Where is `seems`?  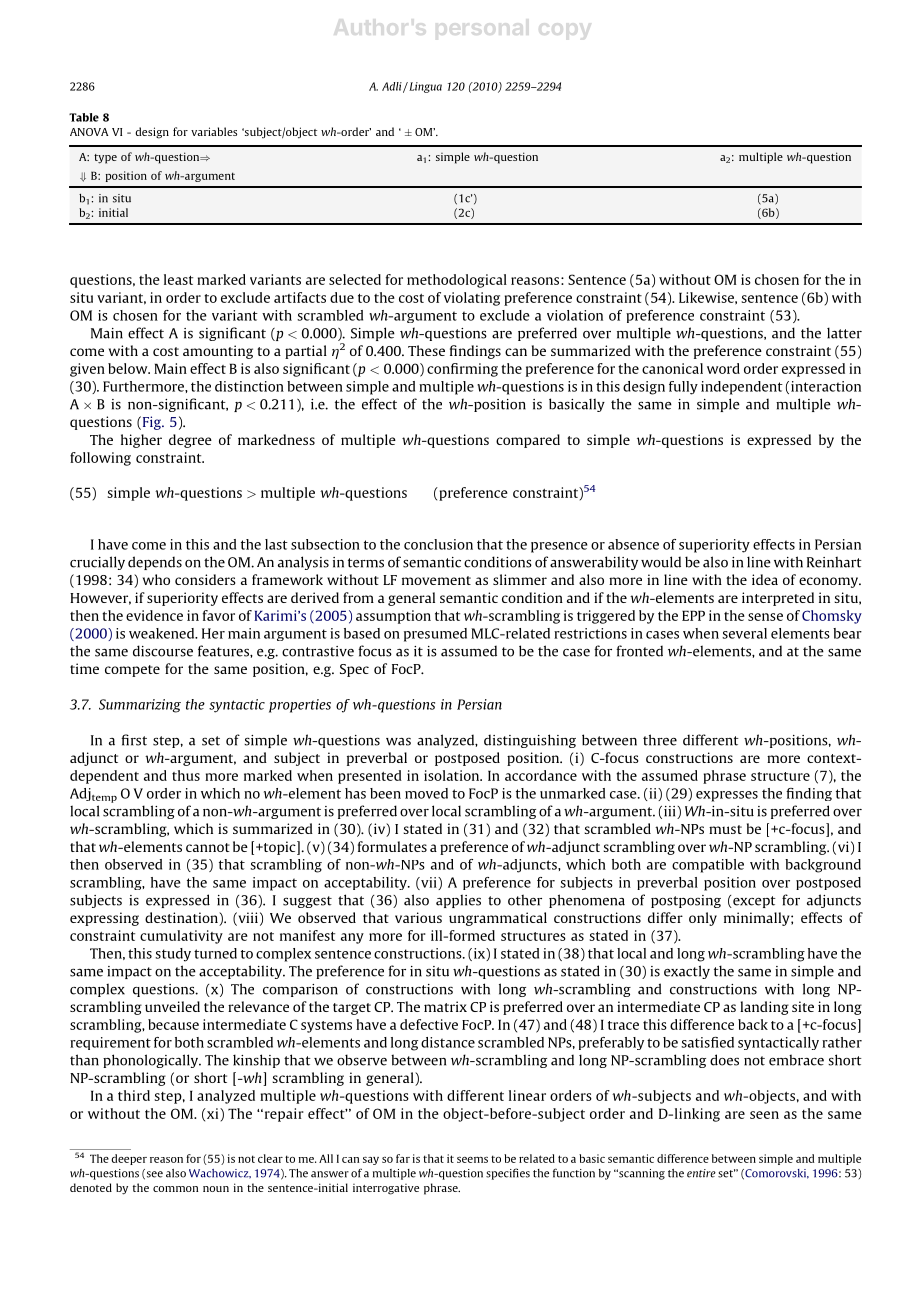 seems is located at coordinates (472, 1160).
